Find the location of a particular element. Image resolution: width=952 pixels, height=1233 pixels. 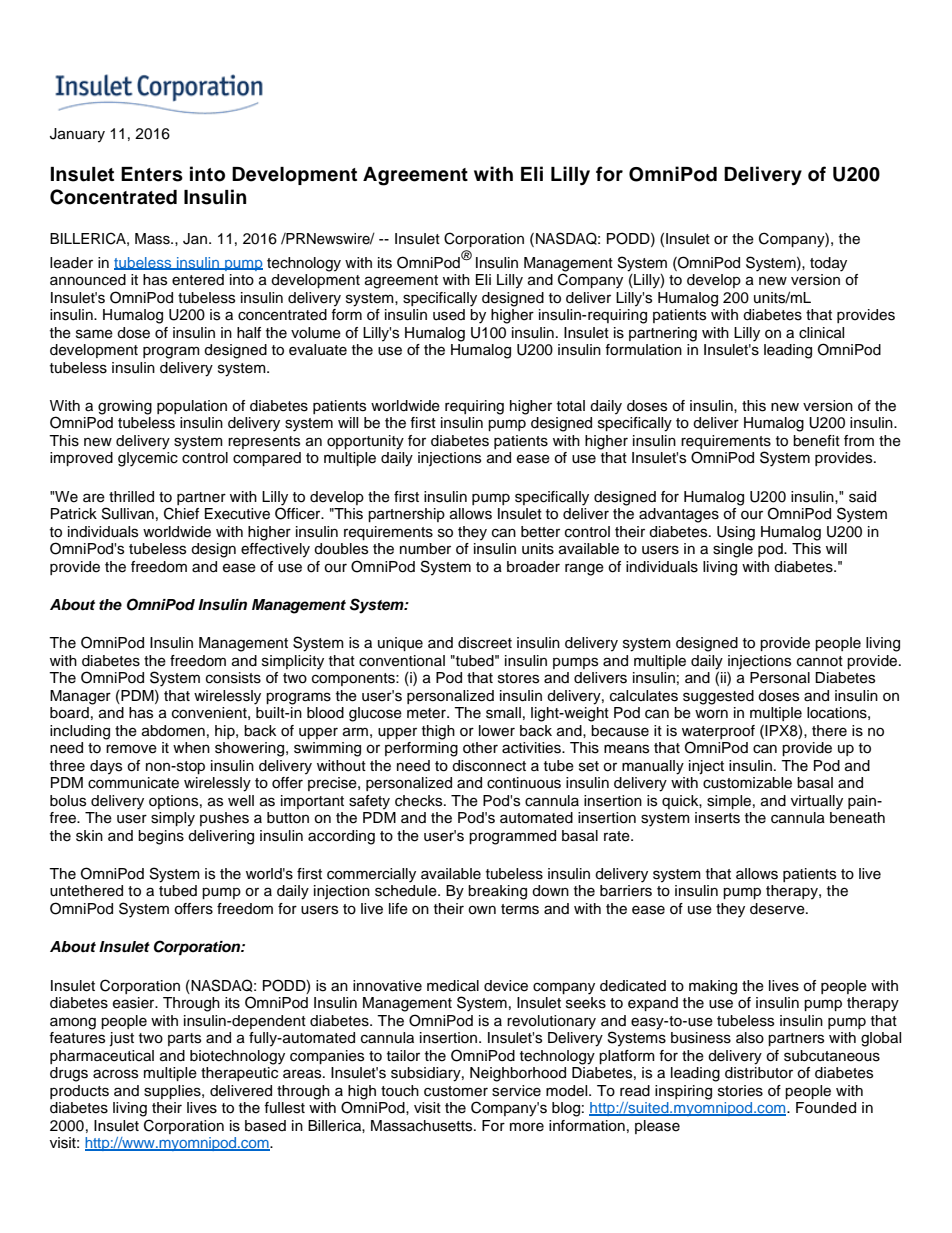

abdomen is located at coordinates (173, 731).
